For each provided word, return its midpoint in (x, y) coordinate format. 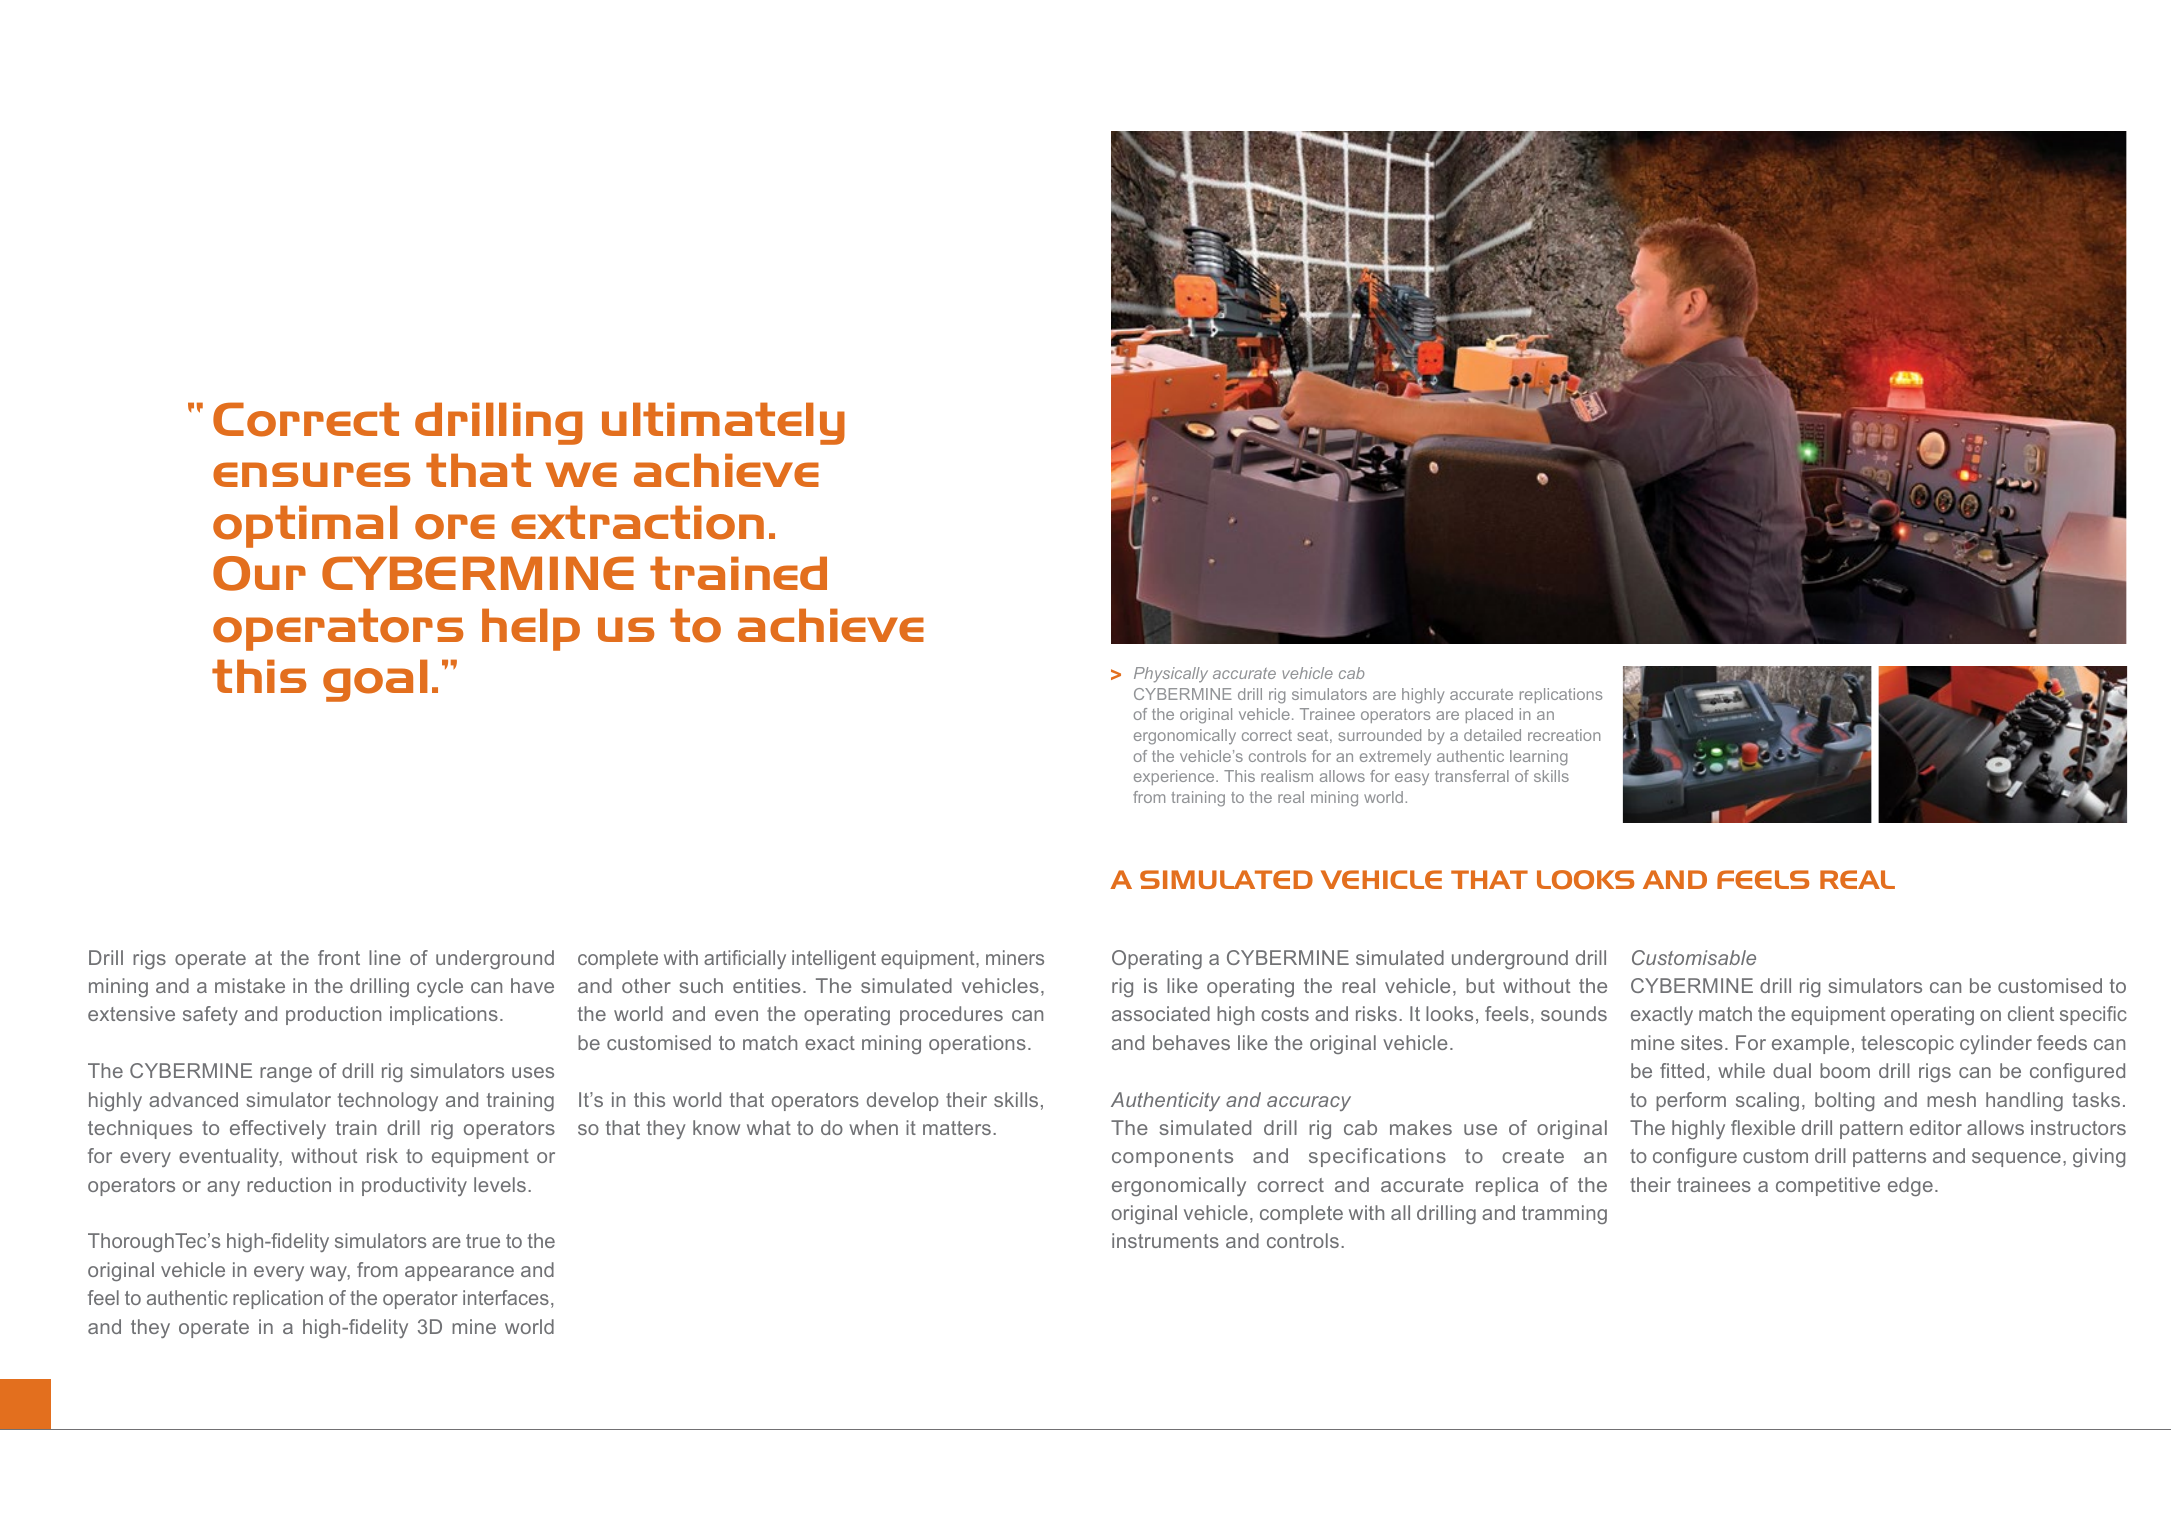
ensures (311, 474)
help (531, 629)
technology (388, 1101)
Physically (1171, 675)
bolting (1845, 1101)
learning (1538, 758)
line (385, 957)
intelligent (834, 959)
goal (375, 680)
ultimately (723, 423)
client (2031, 1013)
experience (1175, 777)
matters (957, 1128)
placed (1489, 715)
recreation (1564, 735)
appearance (459, 1273)
